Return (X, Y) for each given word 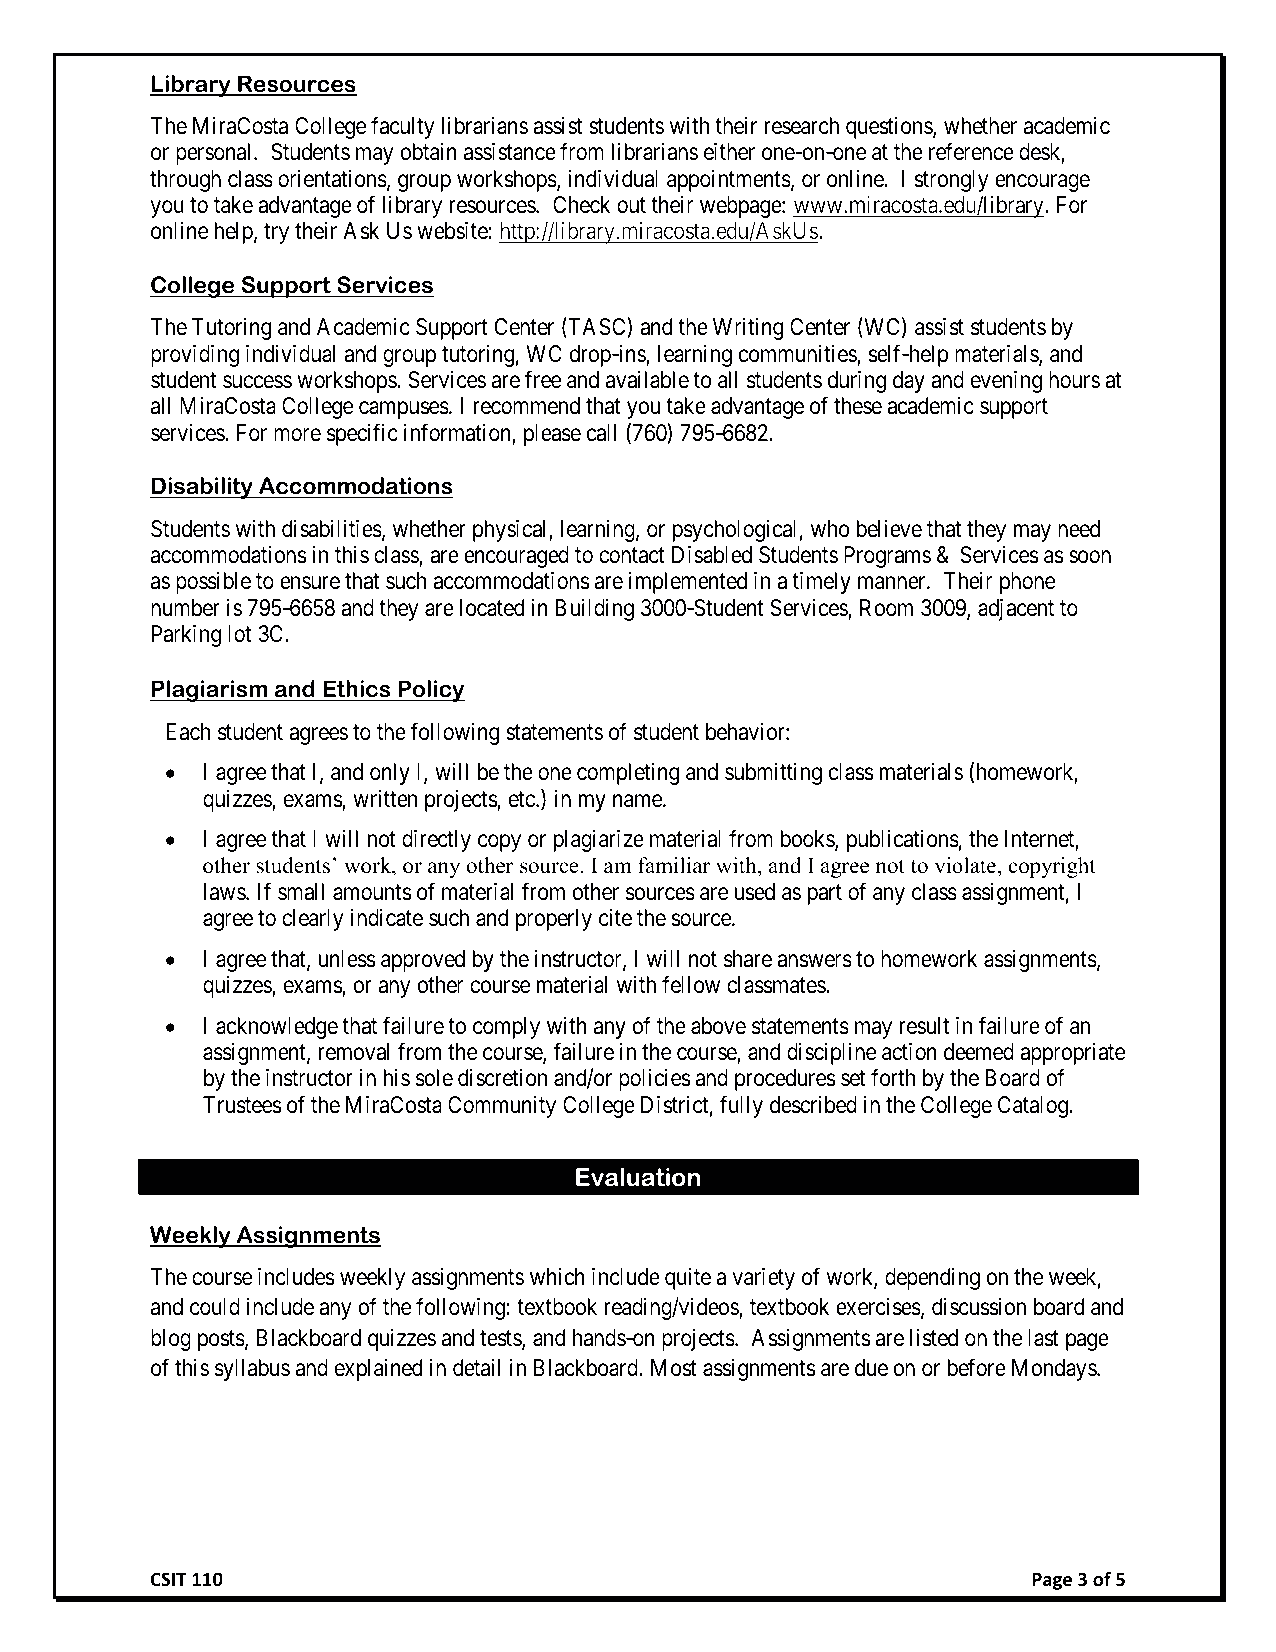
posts (221, 1340)
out (631, 206)
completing (628, 774)
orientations (332, 179)
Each (188, 732)
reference (971, 151)
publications (903, 841)
